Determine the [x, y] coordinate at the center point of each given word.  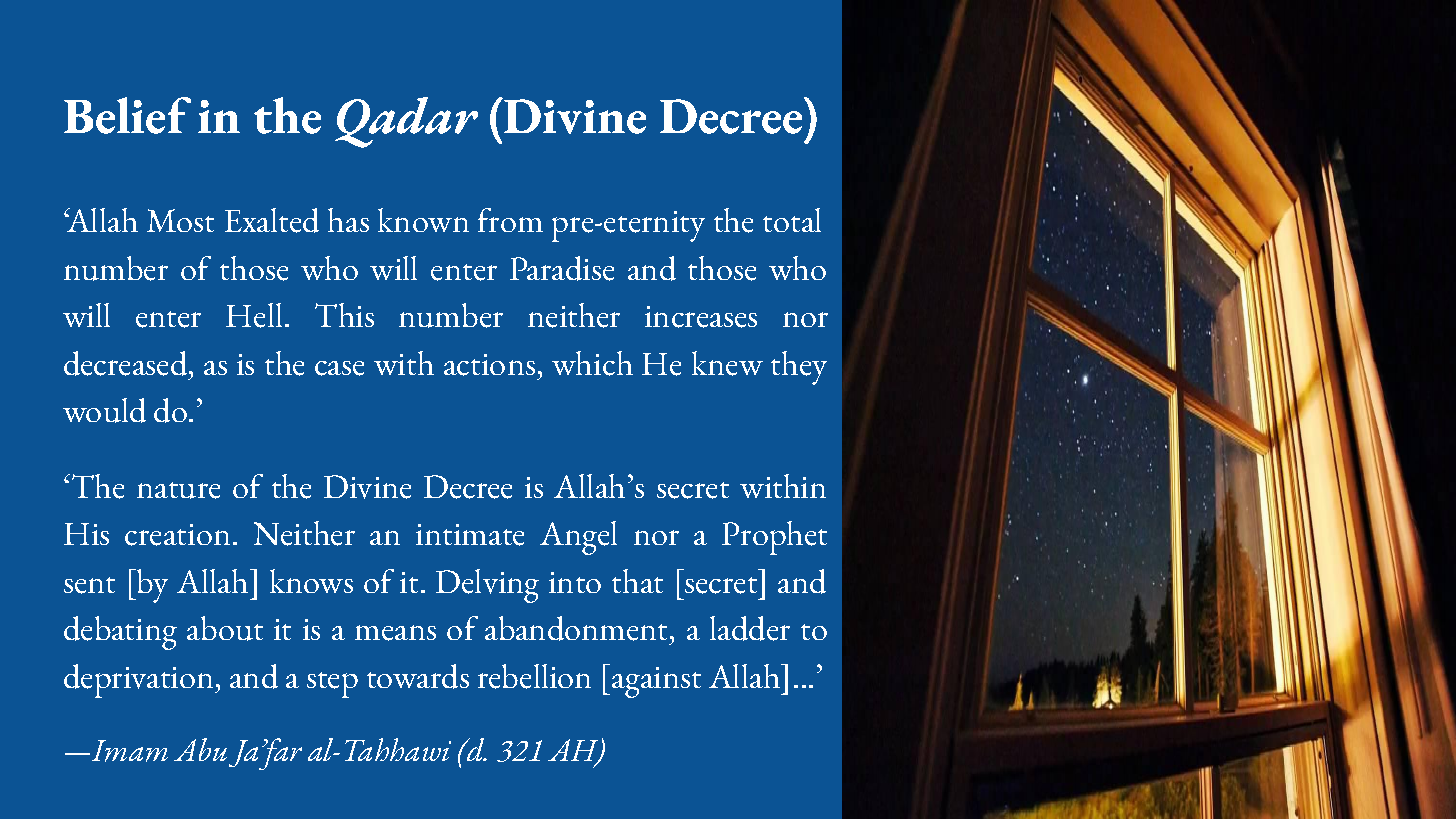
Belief [127, 115]
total [792, 220]
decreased [127, 363]
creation [177, 535]
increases [701, 317]
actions [489, 365]
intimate [470, 535]
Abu [200, 749]
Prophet [774, 538]
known [423, 220]
